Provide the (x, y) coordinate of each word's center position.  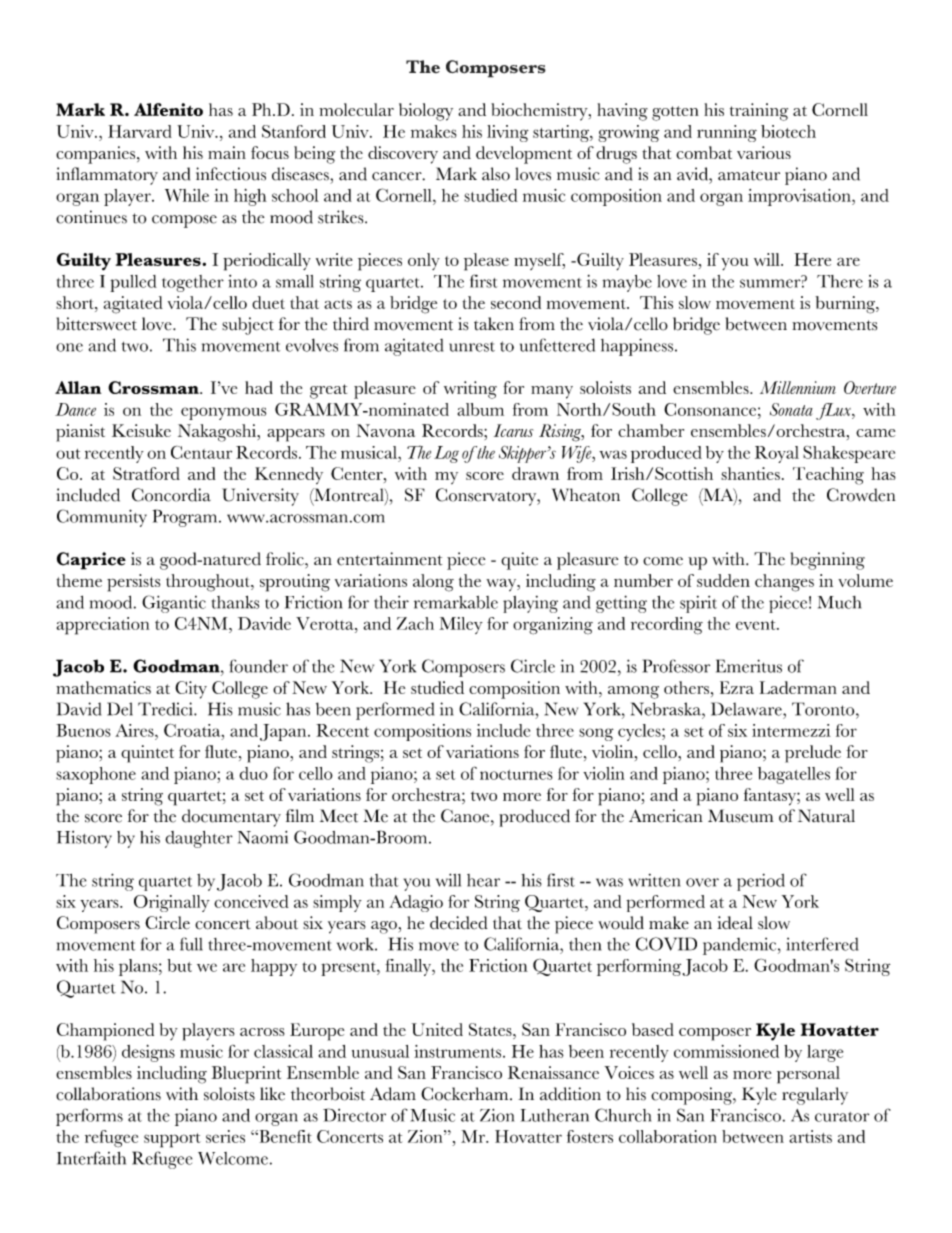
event (757, 625)
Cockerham (466, 1094)
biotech (788, 131)
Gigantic (174, 604)
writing (470, 390)
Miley (461, 625)
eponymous (223, 413)
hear (483, 880)
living (508, 133)
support (172, 1140)
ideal (735, 922)
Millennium (798, 387)
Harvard (140, 131)
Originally (172, 903)
